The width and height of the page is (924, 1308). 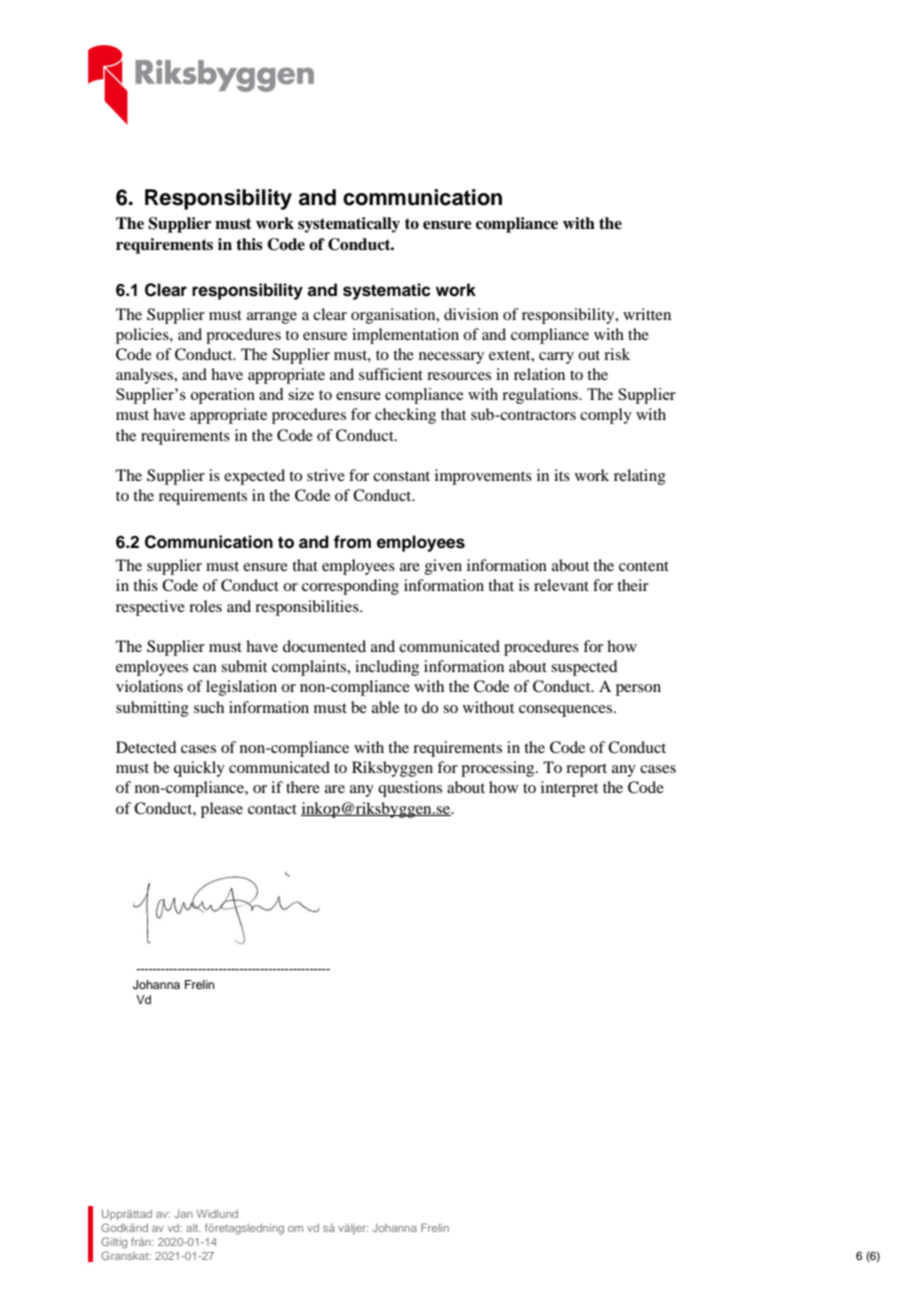 I want to click on alt, so click(x=193, y=1228).
